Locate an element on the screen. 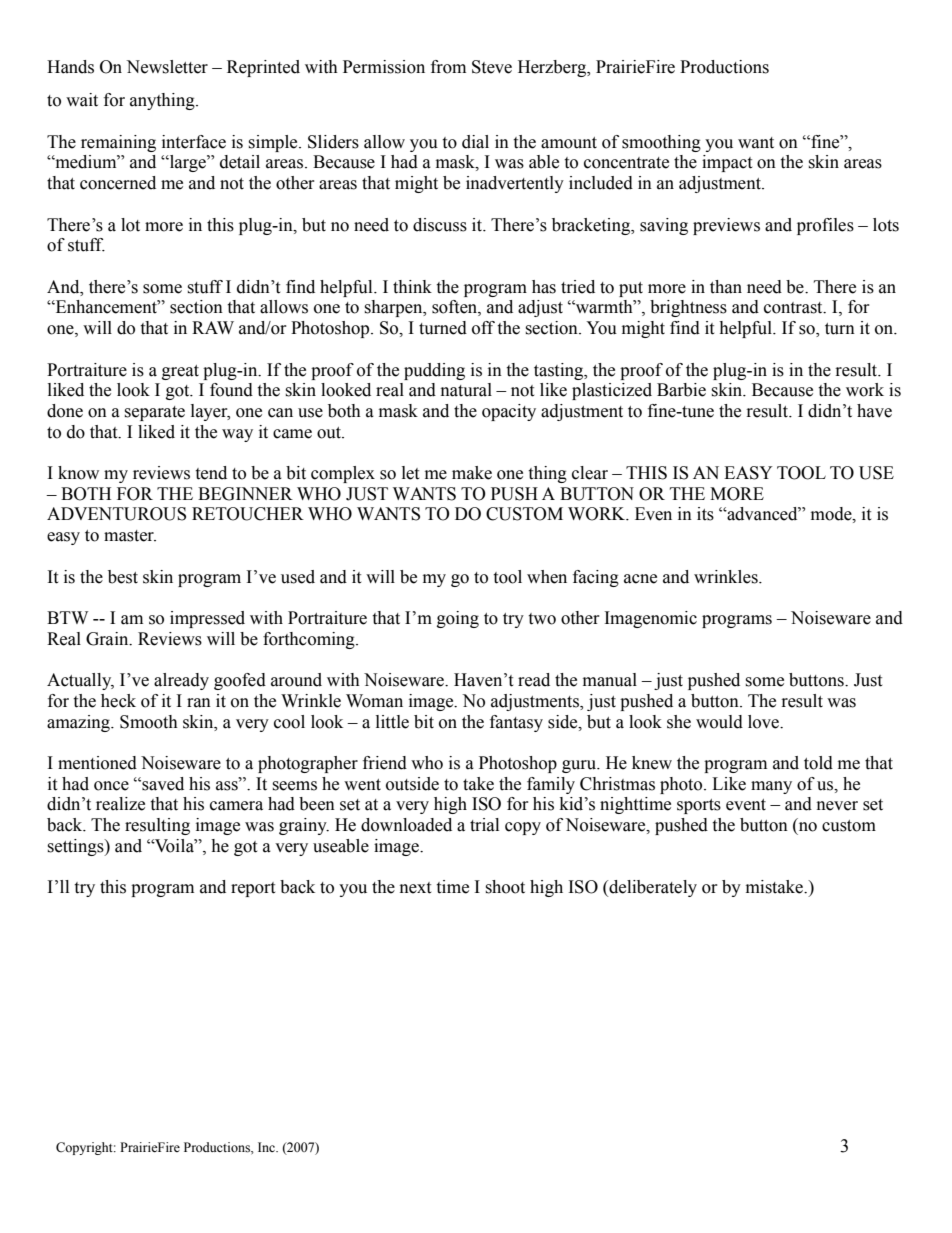 This screenshot has height=1233, width=952. its is located at coordinates (705, 514).
